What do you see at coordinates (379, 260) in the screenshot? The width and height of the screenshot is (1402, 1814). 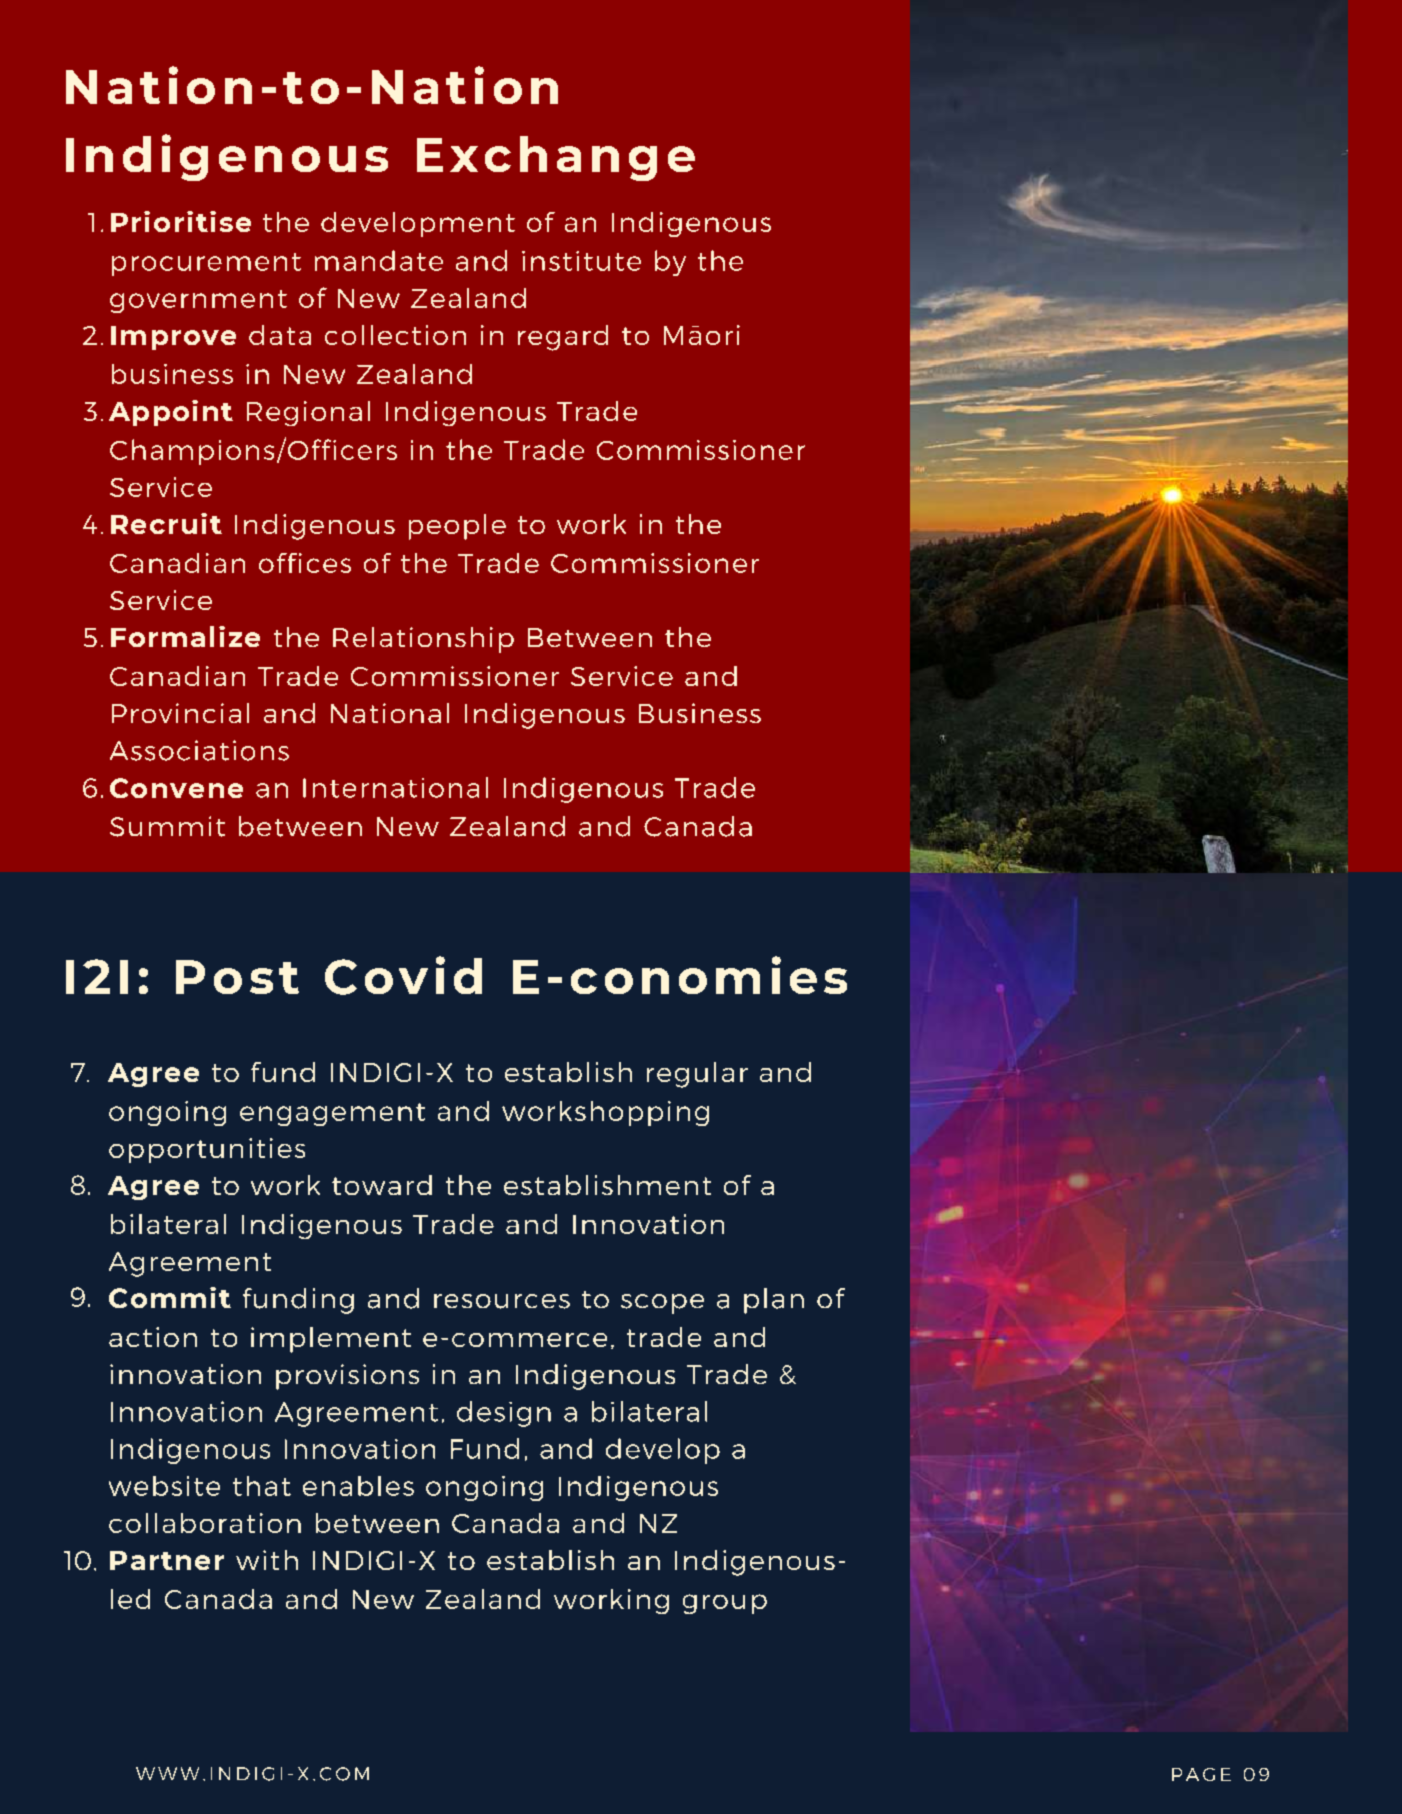 I see `mandate` at bounding box center [379, 260].
